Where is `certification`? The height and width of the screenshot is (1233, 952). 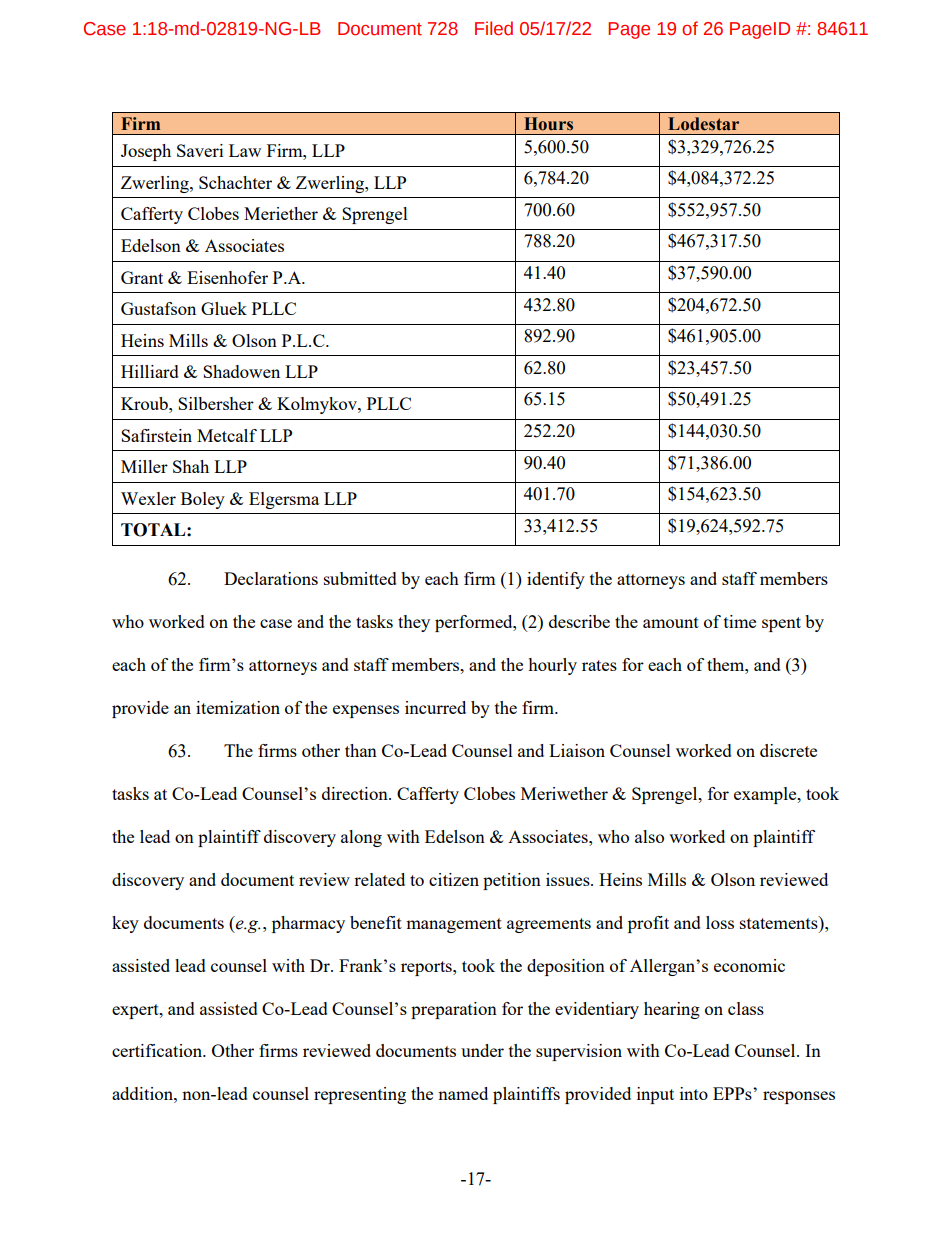 certification is located at coordinates (158, 1050).
